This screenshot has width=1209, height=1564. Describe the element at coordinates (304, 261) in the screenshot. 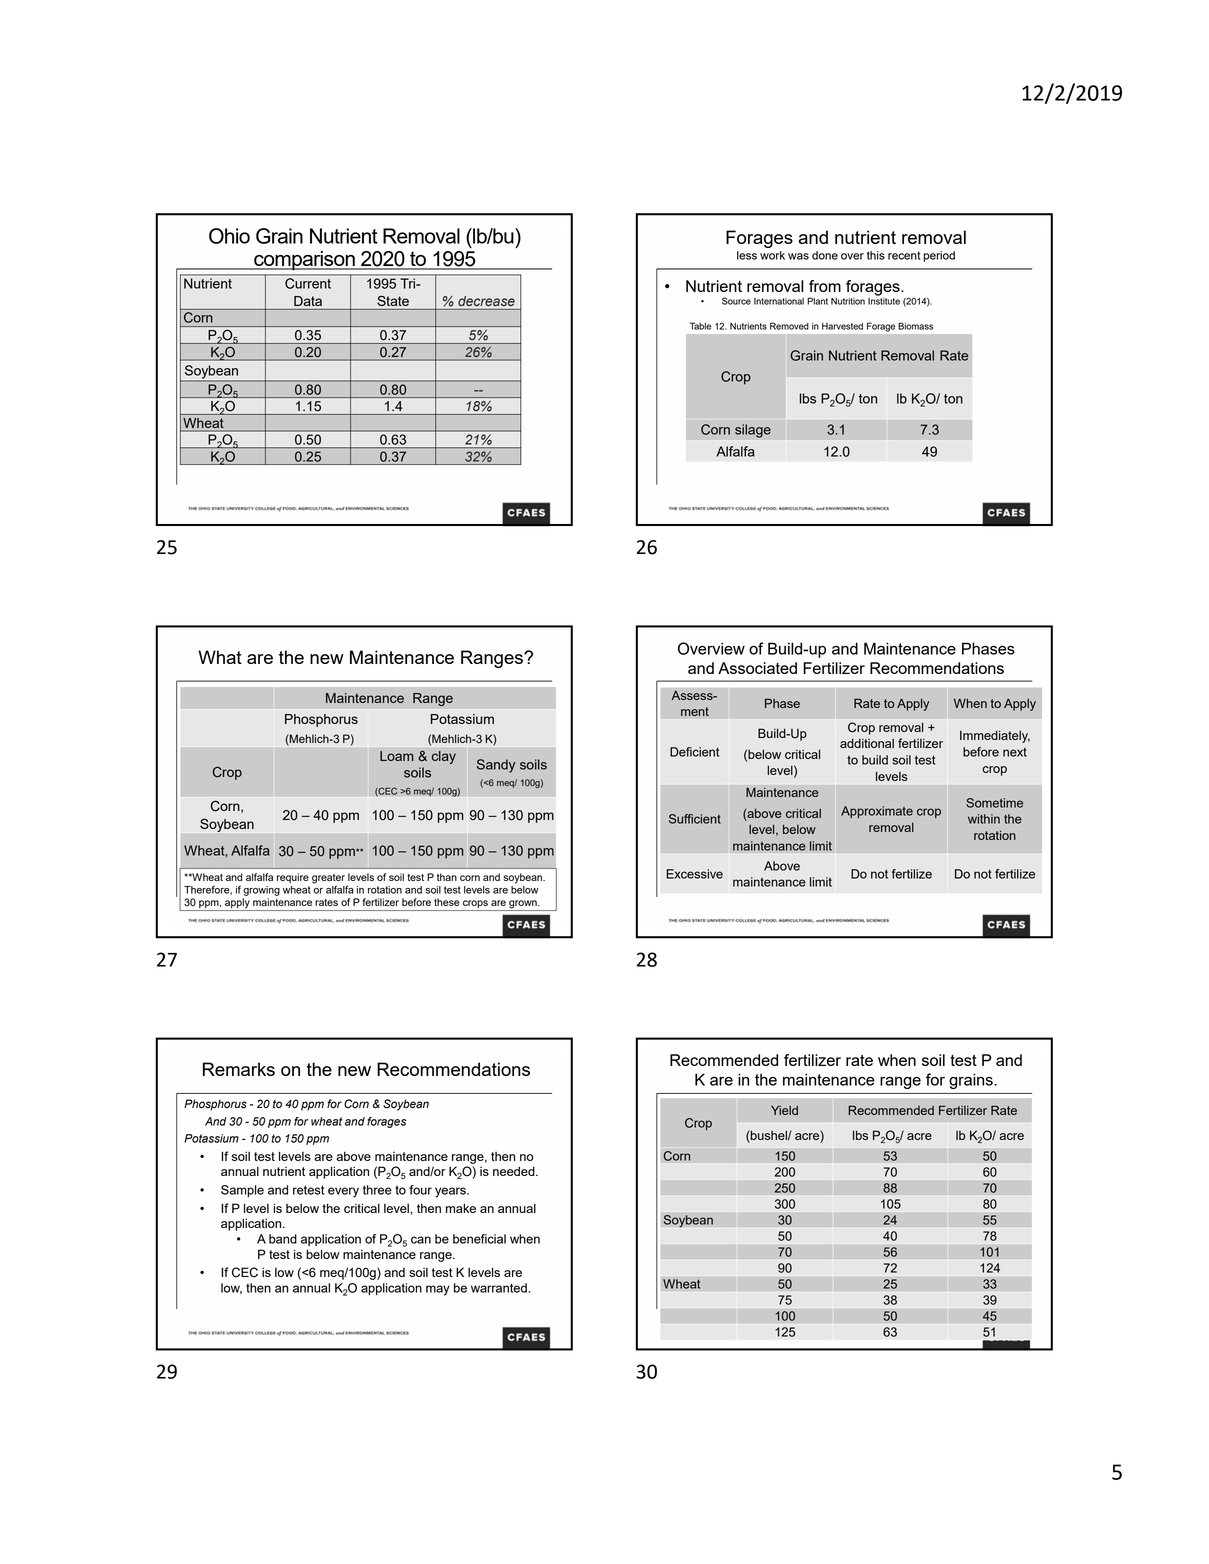

I see `comparison` at that location.
